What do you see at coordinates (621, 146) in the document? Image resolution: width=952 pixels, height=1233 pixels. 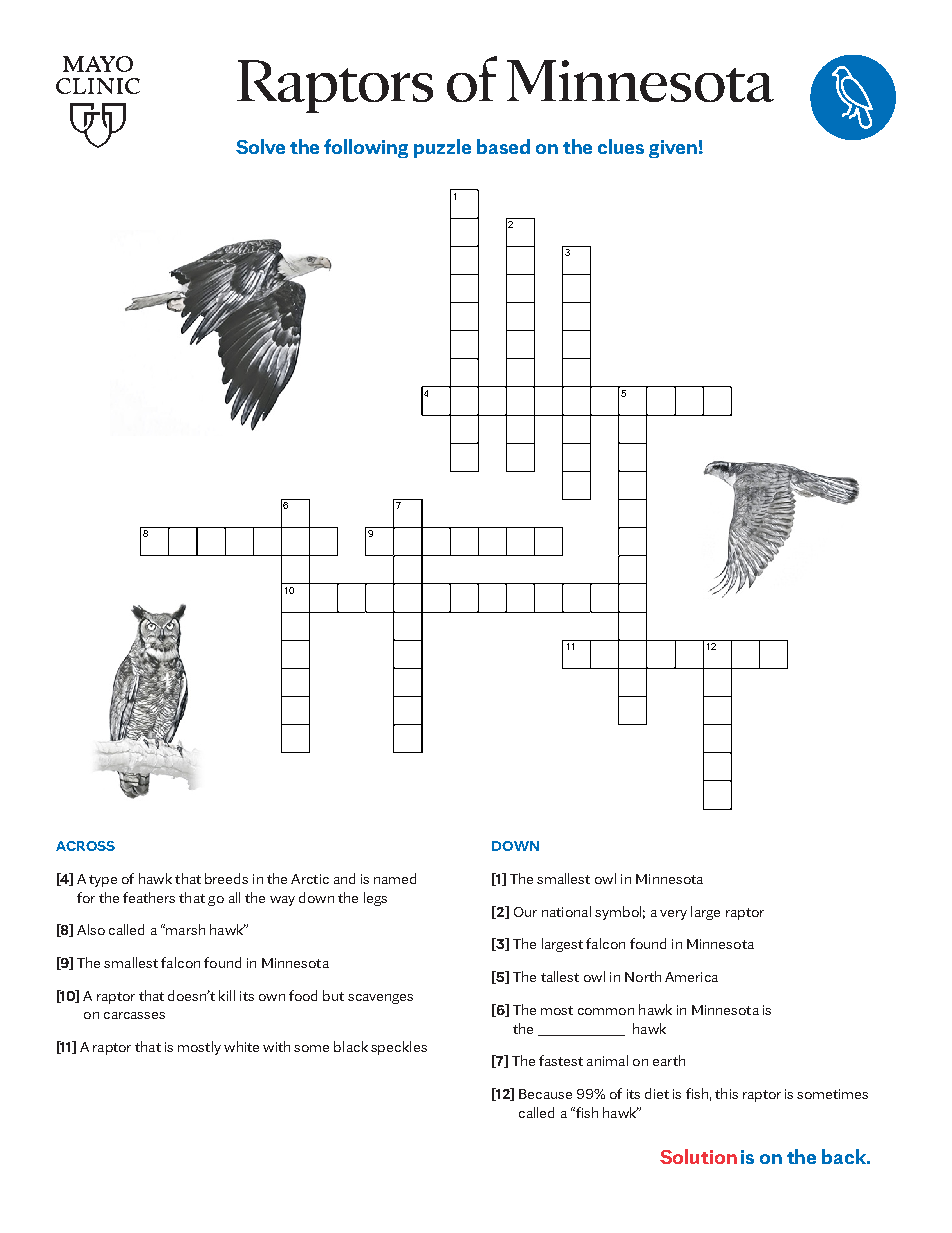 I see `clues` at bounding box center [621, 146].
